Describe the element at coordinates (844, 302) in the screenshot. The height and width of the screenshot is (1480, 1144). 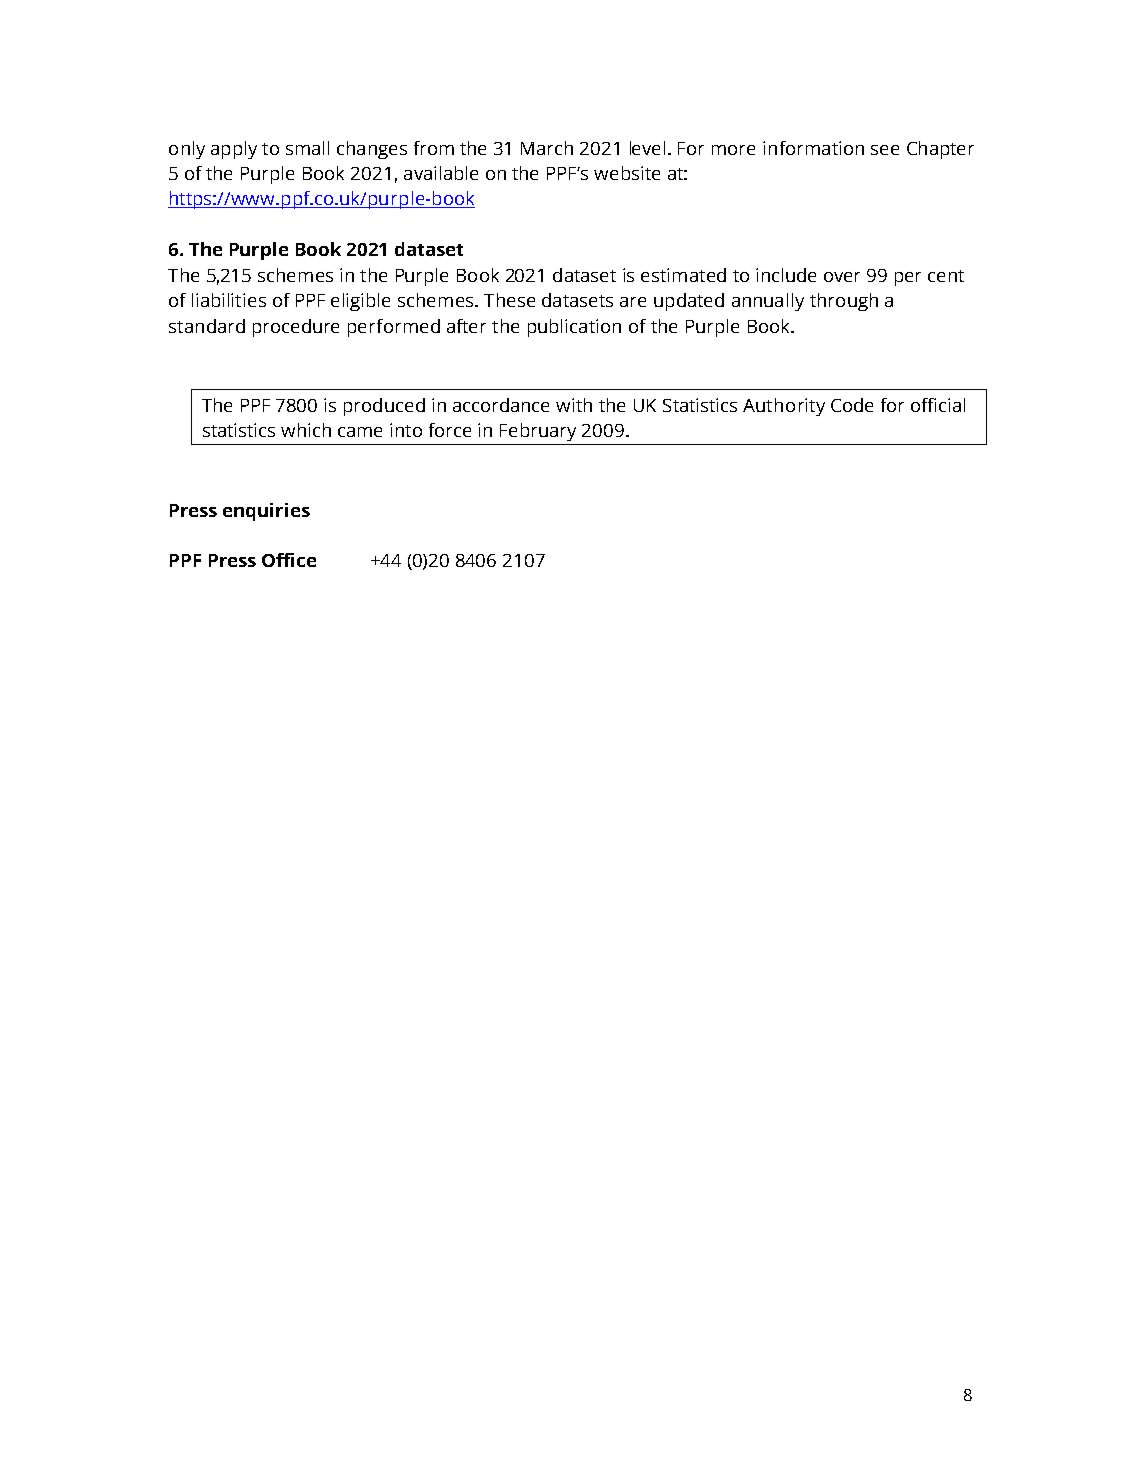
I see `through` at that location.
